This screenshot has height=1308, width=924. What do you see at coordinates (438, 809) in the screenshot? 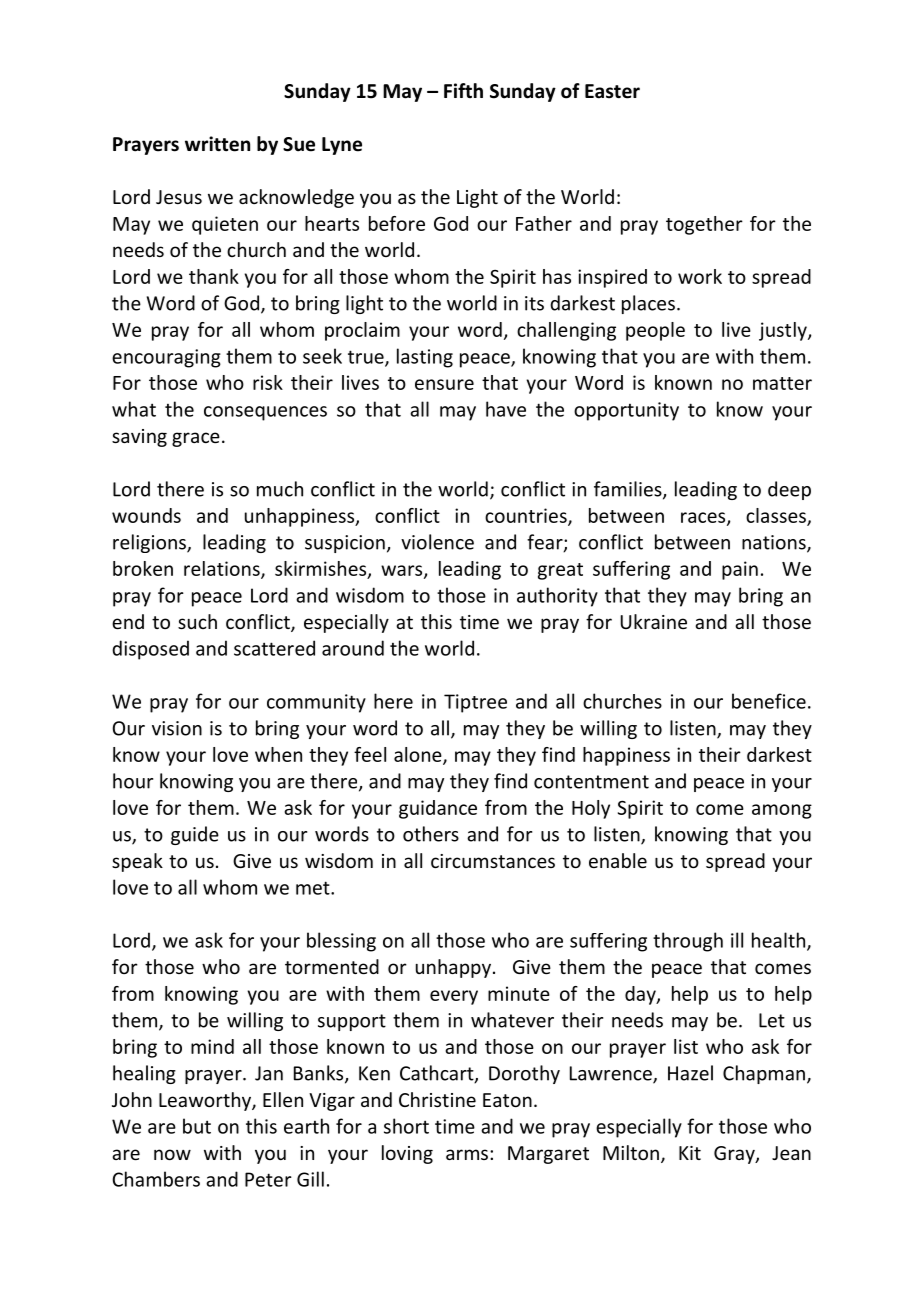
I see `guidance` at bounding box center [438, 809].
